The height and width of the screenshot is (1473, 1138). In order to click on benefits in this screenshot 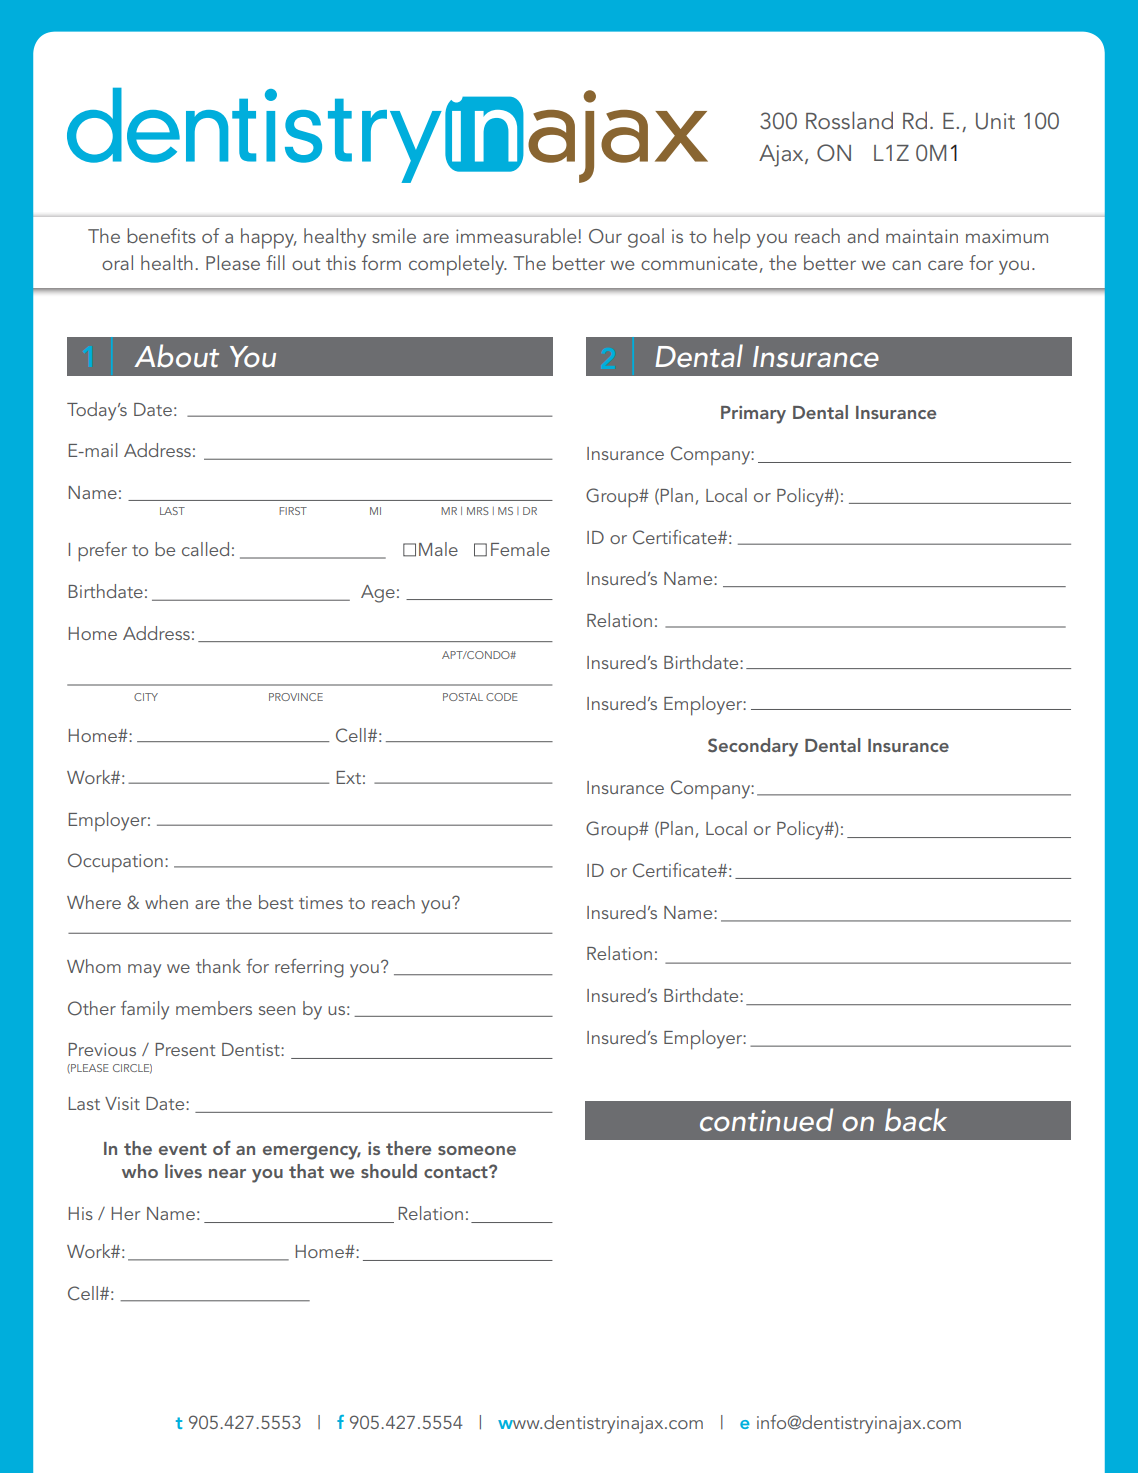, I will do `click(161, 235)`.
